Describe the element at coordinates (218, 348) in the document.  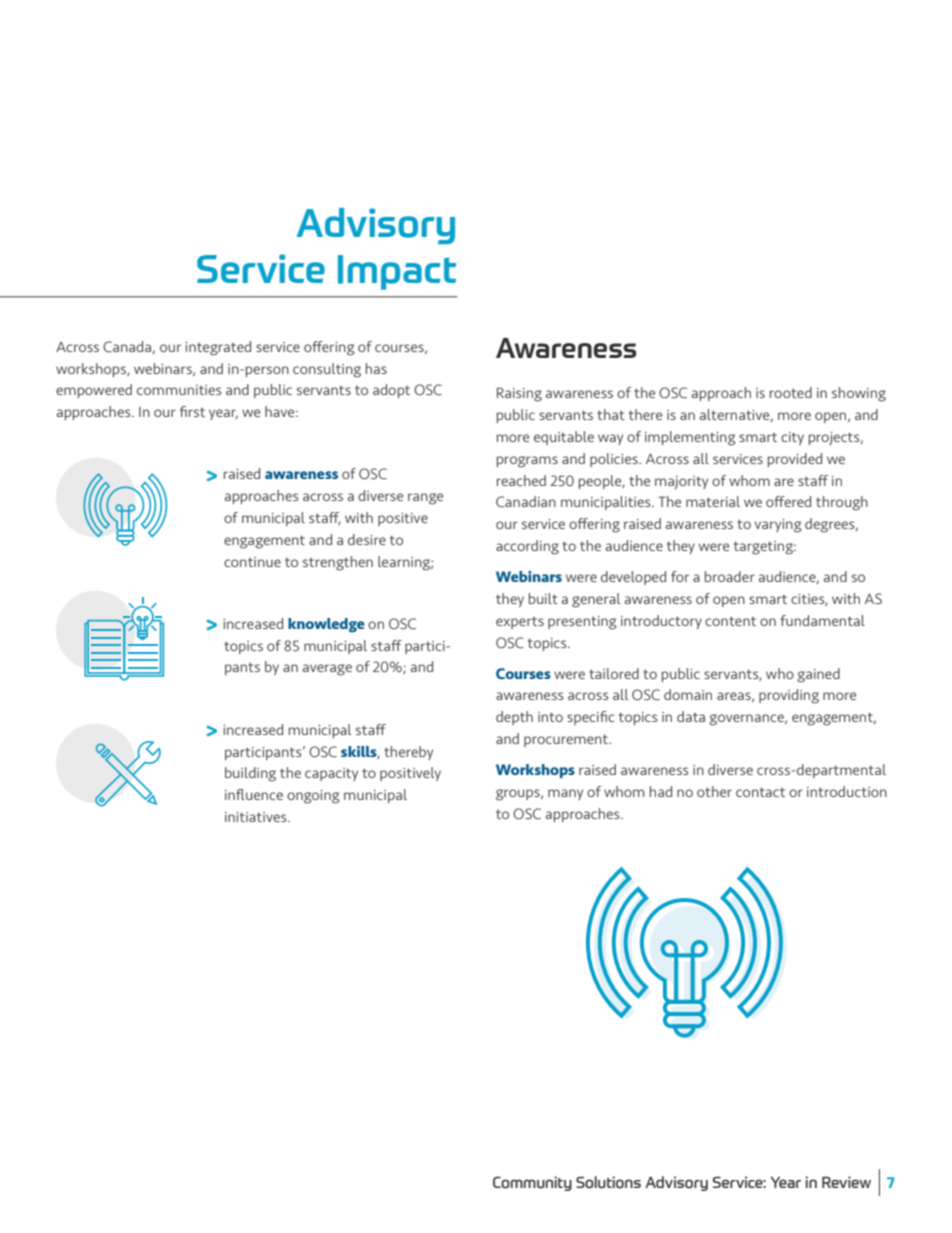
I see `integrated` at that location.
